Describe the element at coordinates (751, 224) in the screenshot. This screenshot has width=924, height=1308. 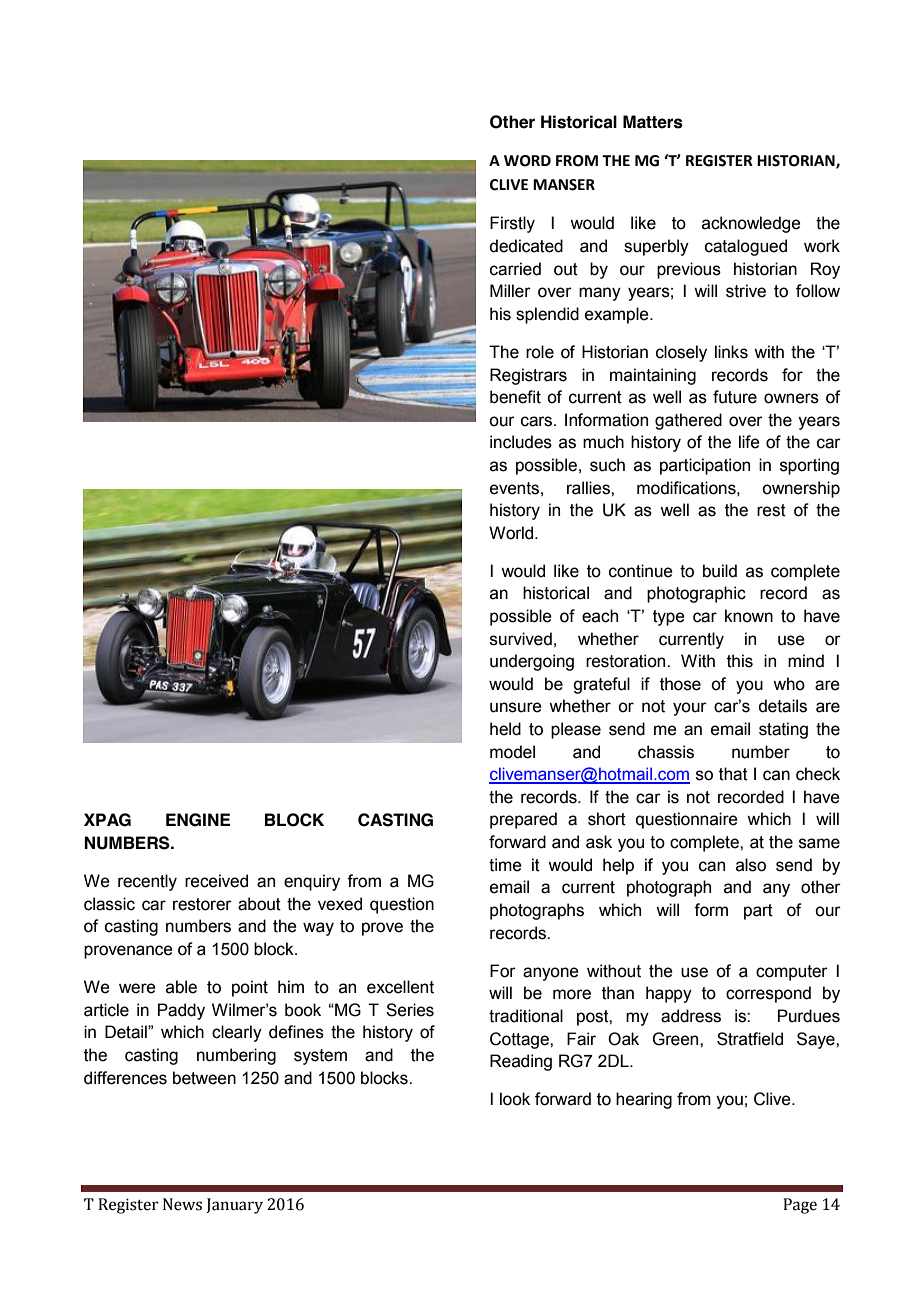
I see `acknowledge` at that location.
